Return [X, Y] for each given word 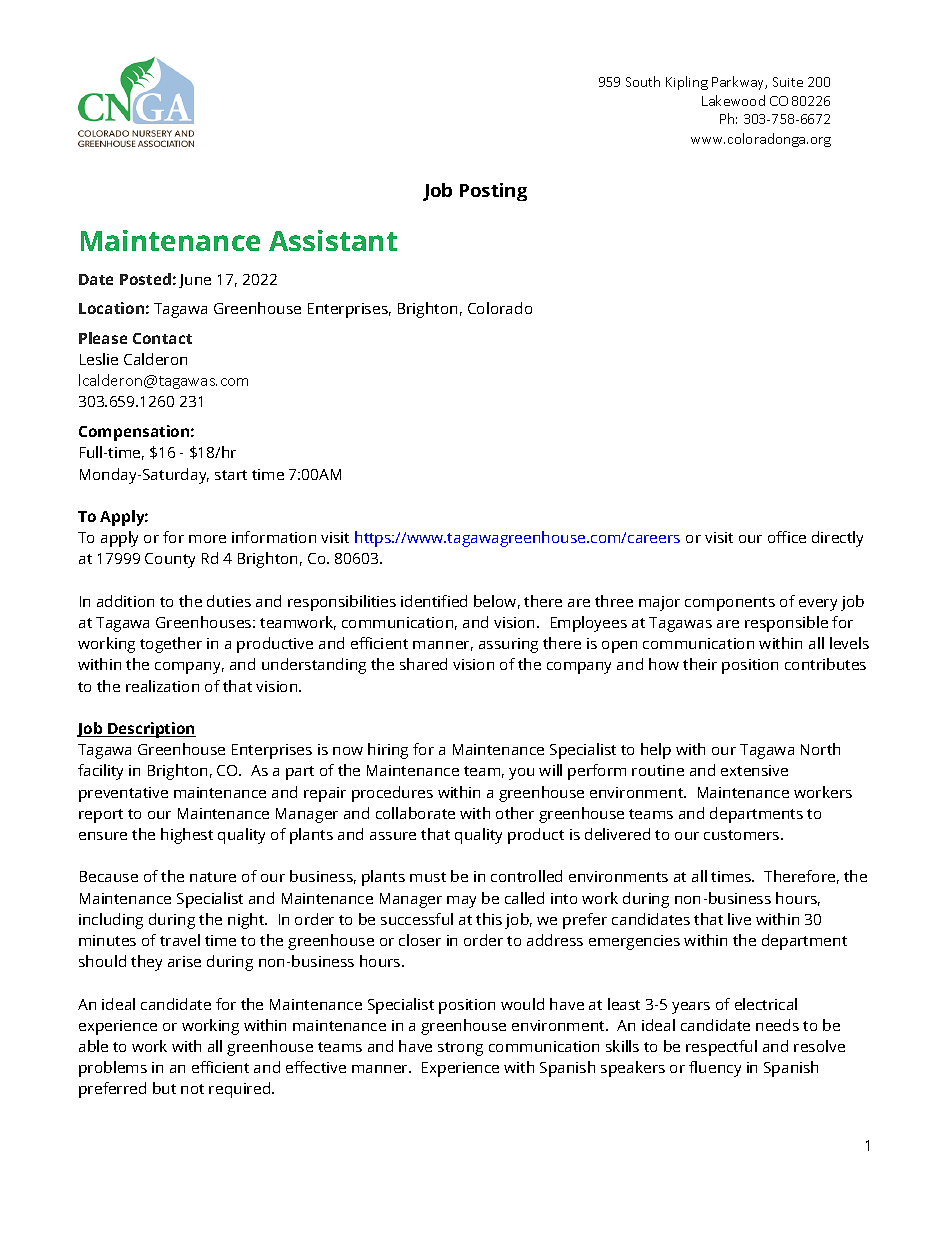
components [730, 604]
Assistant [333, 240]
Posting [493, 192]
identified [434, 601]
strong [460, 1049]
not [192, 1089]
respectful [721, 1048]
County [170, 560]
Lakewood [733, 100]
